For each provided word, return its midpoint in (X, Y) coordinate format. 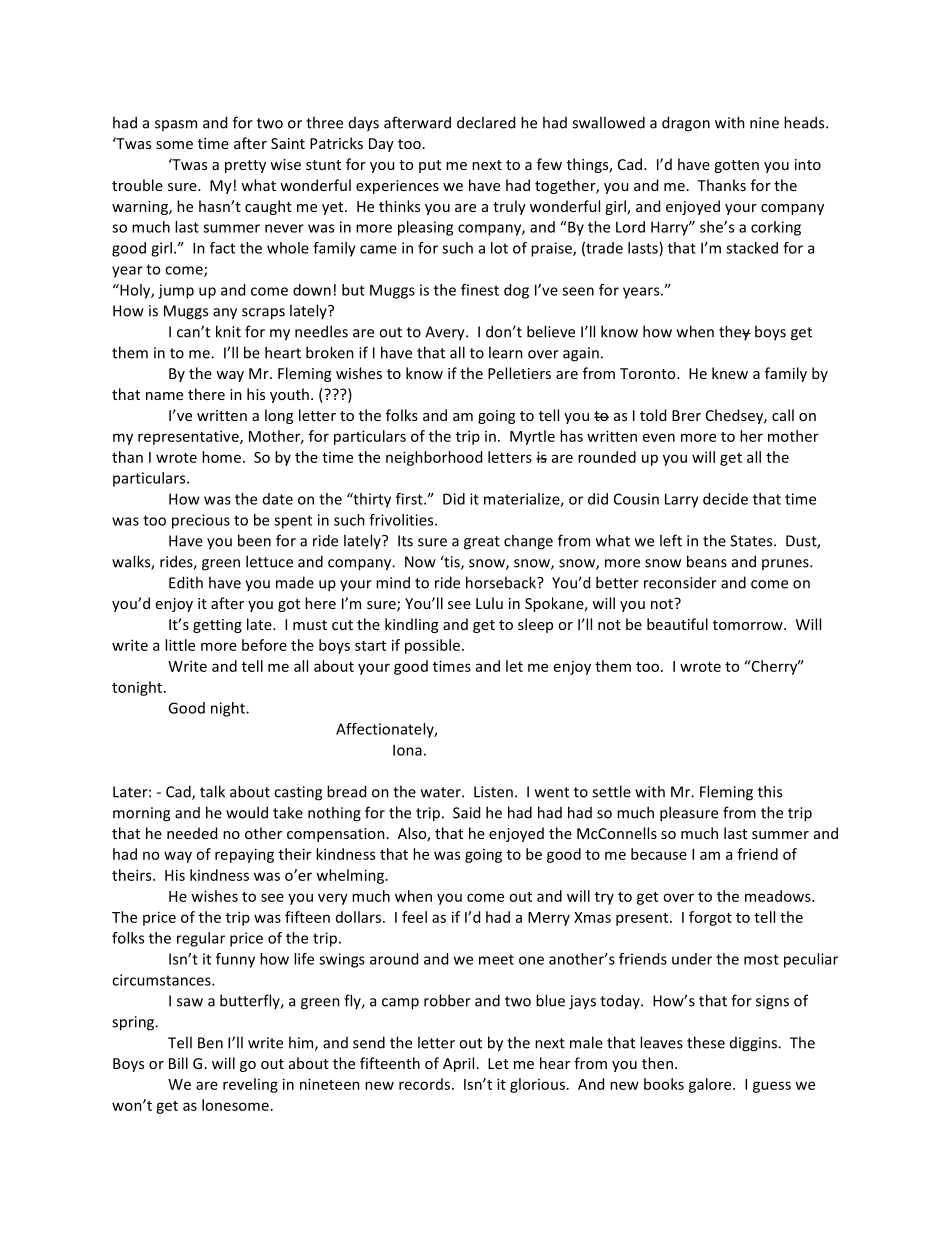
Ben (210, 1043)
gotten (736, 166)
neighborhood (434, 458)
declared (486, 122)
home (221, 457)
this (770, 791)
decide (725, 499)
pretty (245, 166)
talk (212, 791)
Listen (493, 792)
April (458, 1064)
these (706, 1042)
